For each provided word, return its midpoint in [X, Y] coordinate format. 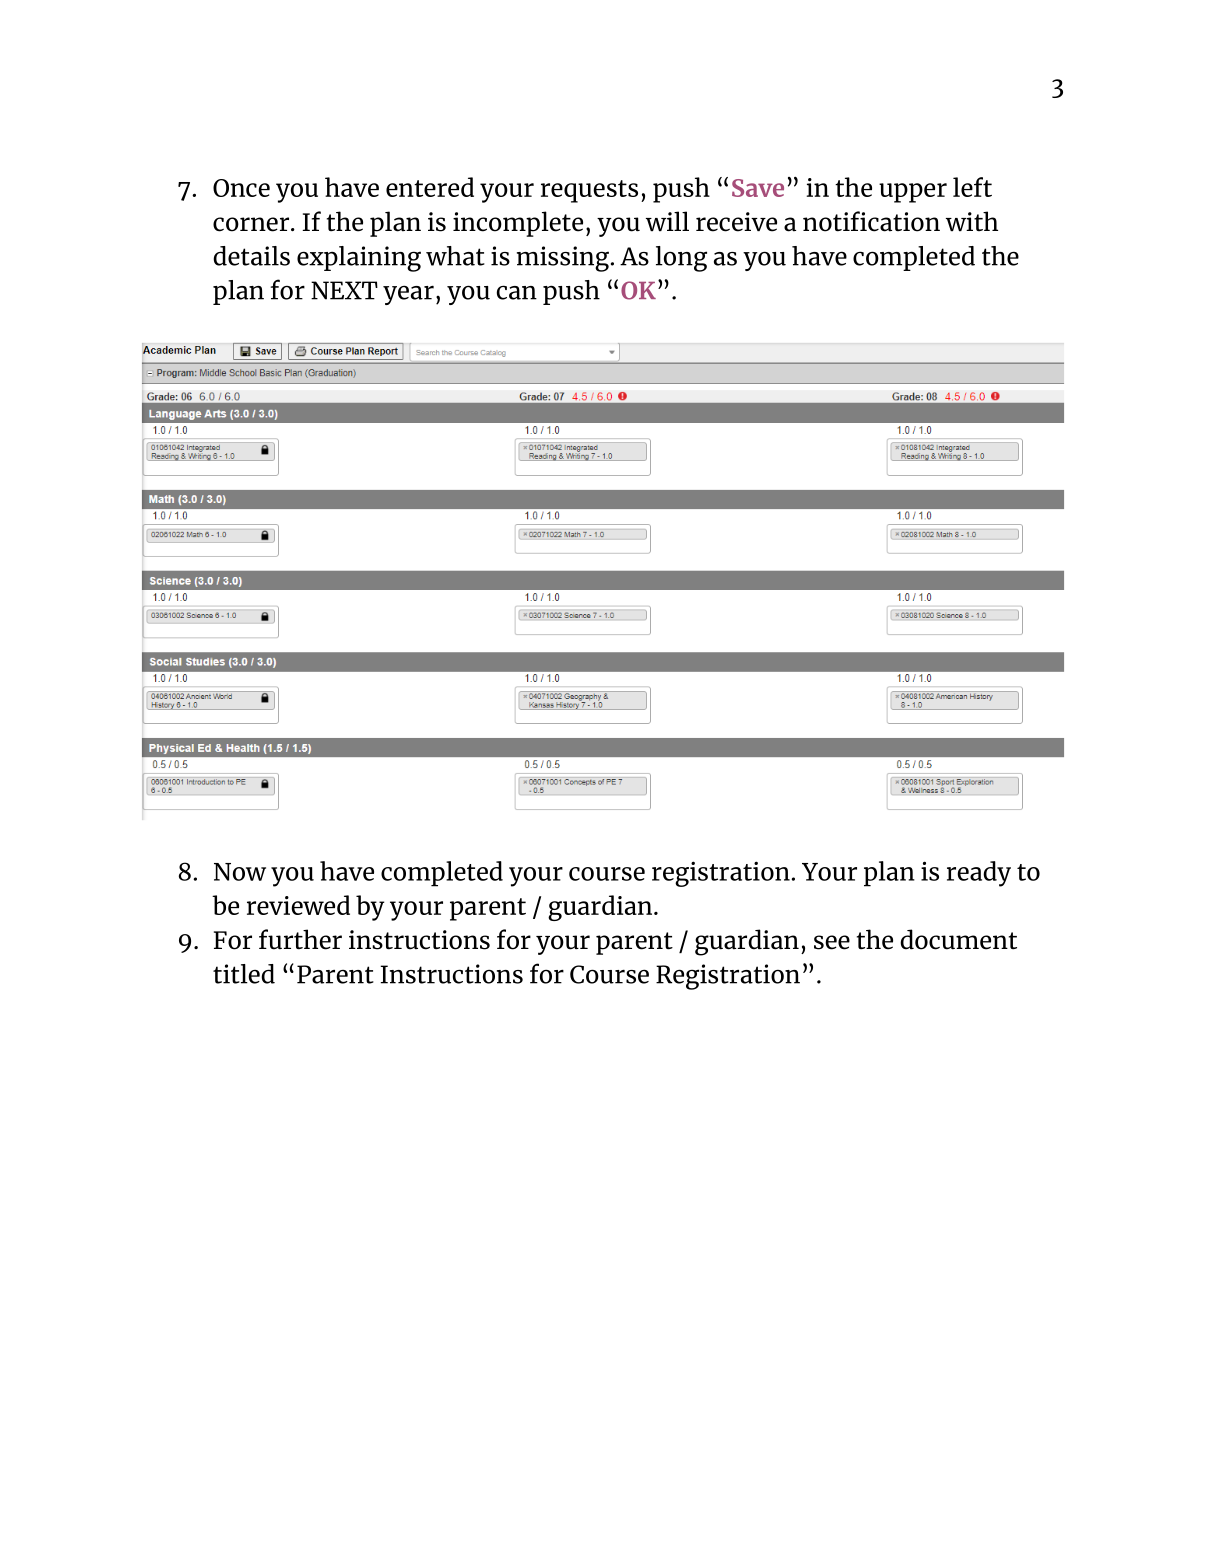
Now [240, 872]
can [517, 292]
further [300, 939]
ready [979, 874]
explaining [359, 259]
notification [871, 221]
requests [589, 191]
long [681, 259]
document [958, 939]
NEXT [344, 290]
